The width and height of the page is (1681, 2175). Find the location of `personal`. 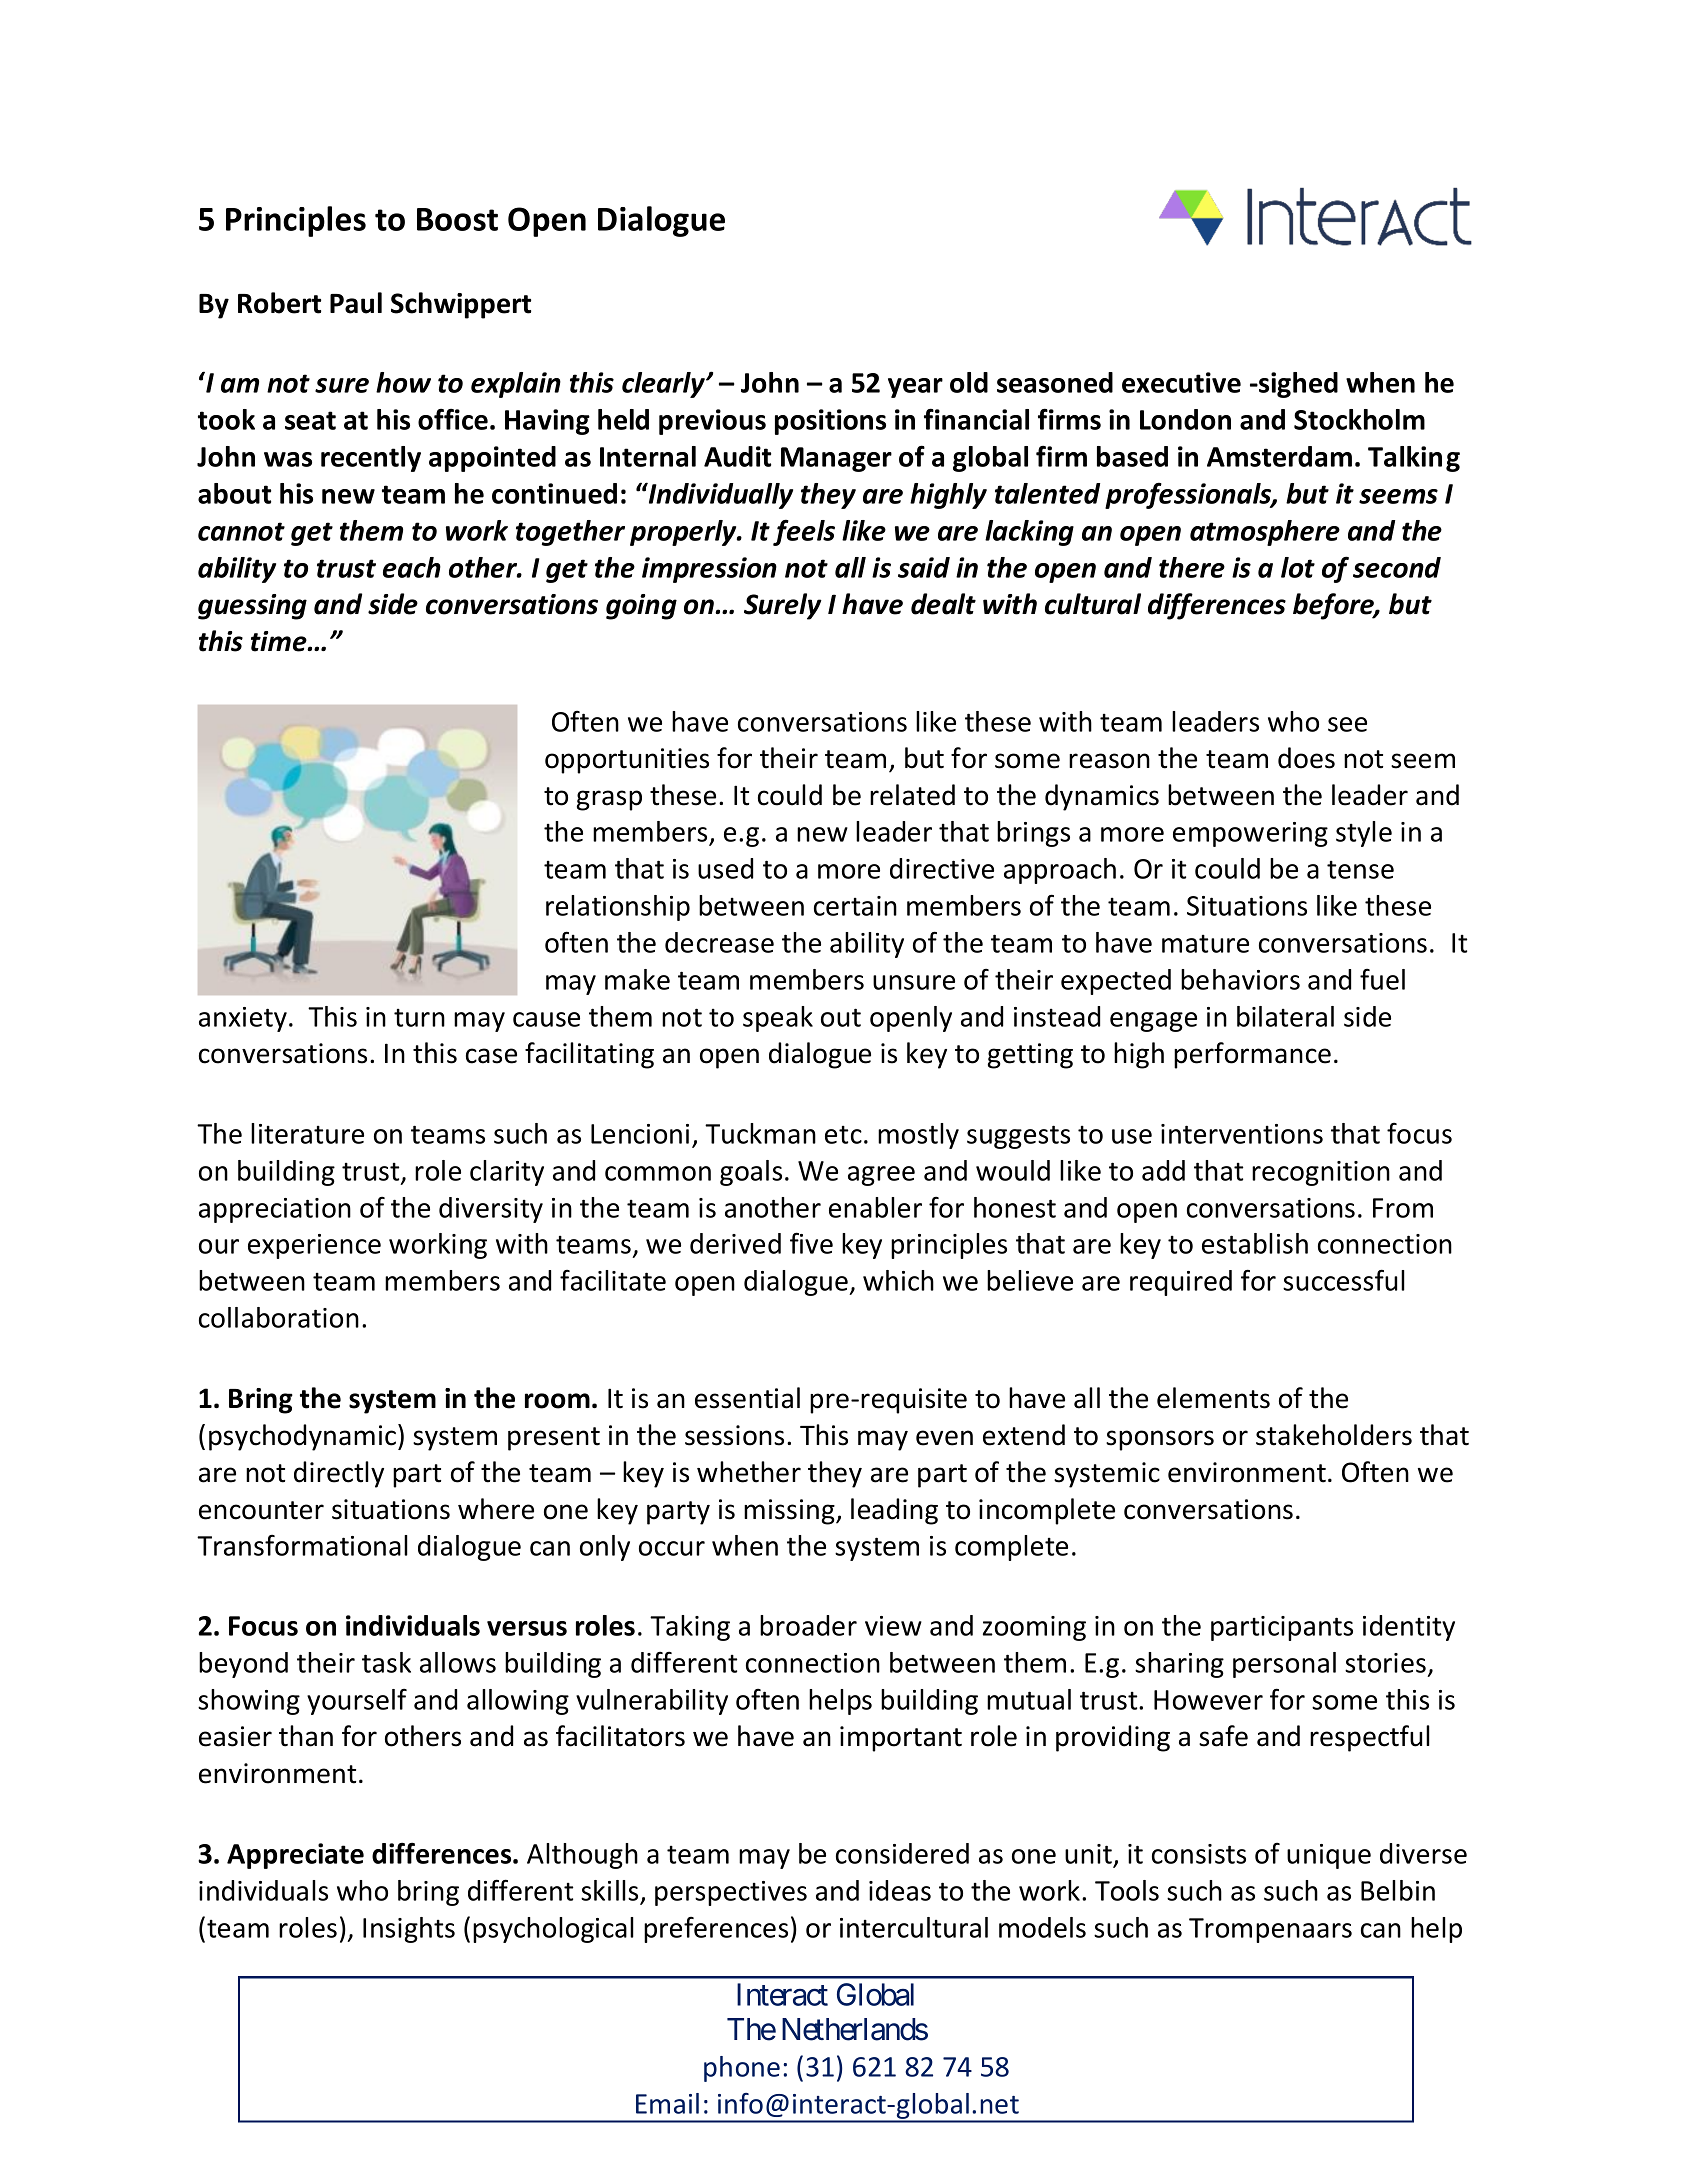

personal is located at coordinates (1284, 1665).
